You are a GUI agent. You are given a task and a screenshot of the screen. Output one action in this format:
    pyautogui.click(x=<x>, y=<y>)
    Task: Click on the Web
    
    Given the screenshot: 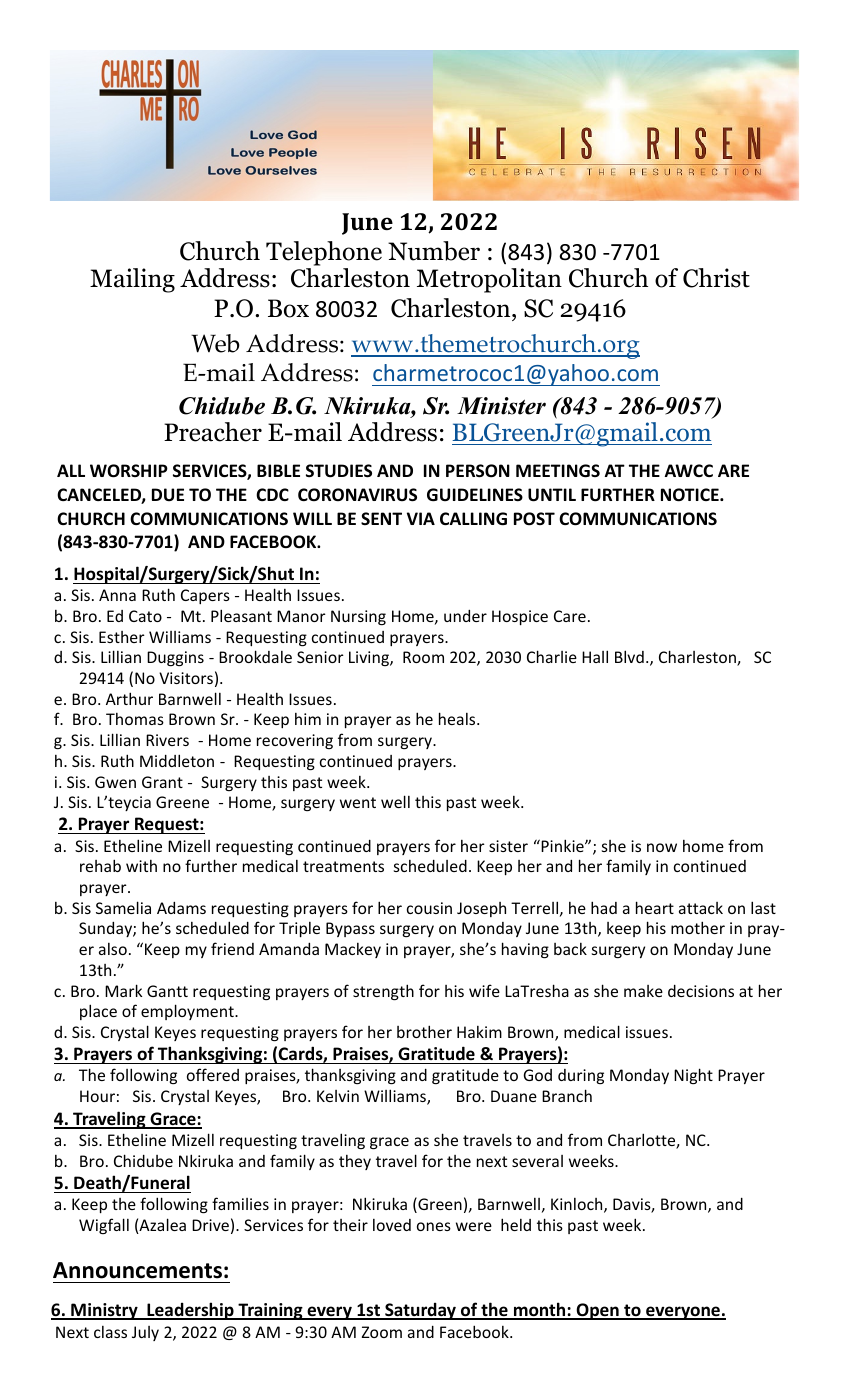 What is the action you would take?
    pyautogui.click(x=215, y=343)
